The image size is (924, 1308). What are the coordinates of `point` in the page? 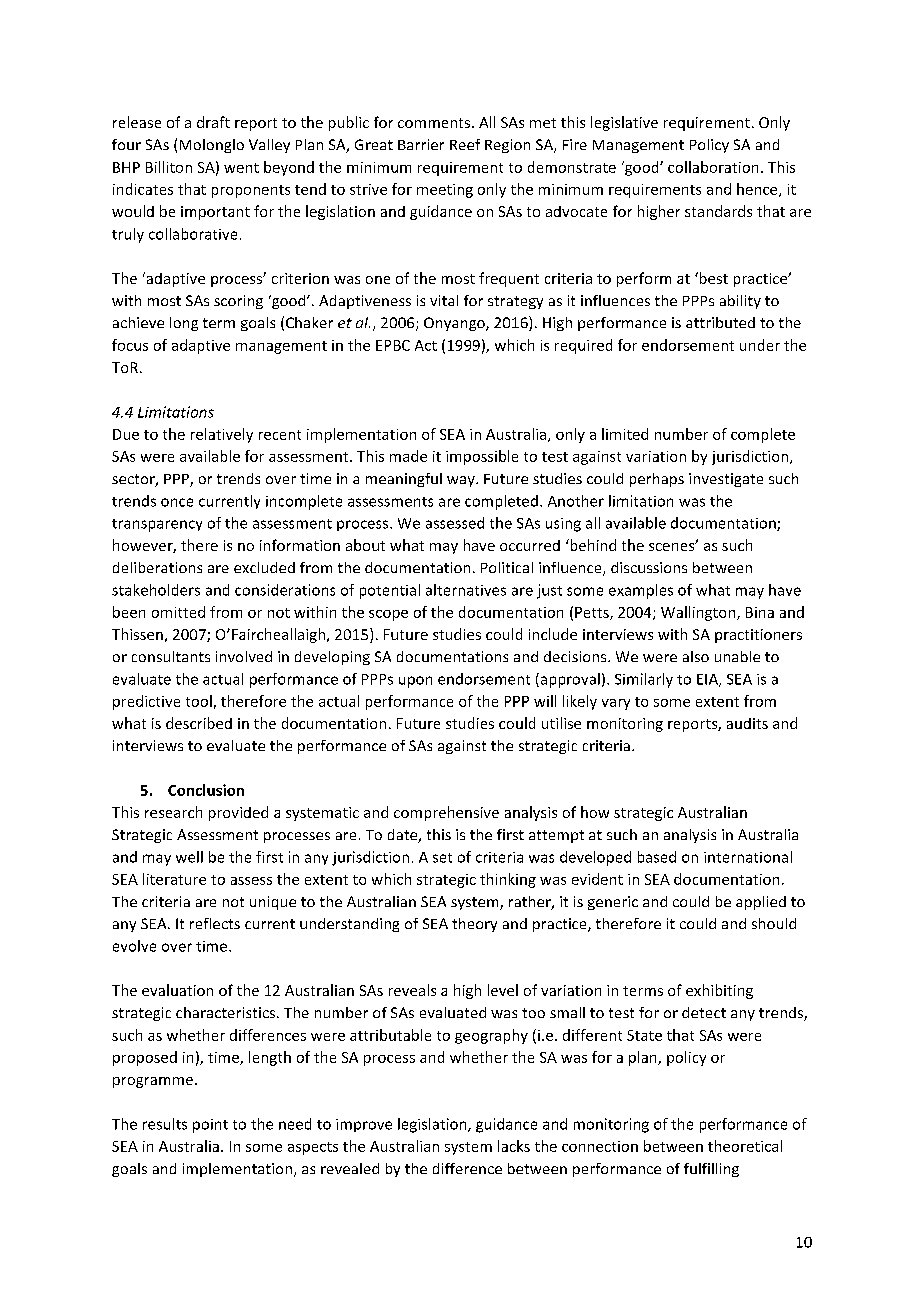 It's located at (210, 1126).
